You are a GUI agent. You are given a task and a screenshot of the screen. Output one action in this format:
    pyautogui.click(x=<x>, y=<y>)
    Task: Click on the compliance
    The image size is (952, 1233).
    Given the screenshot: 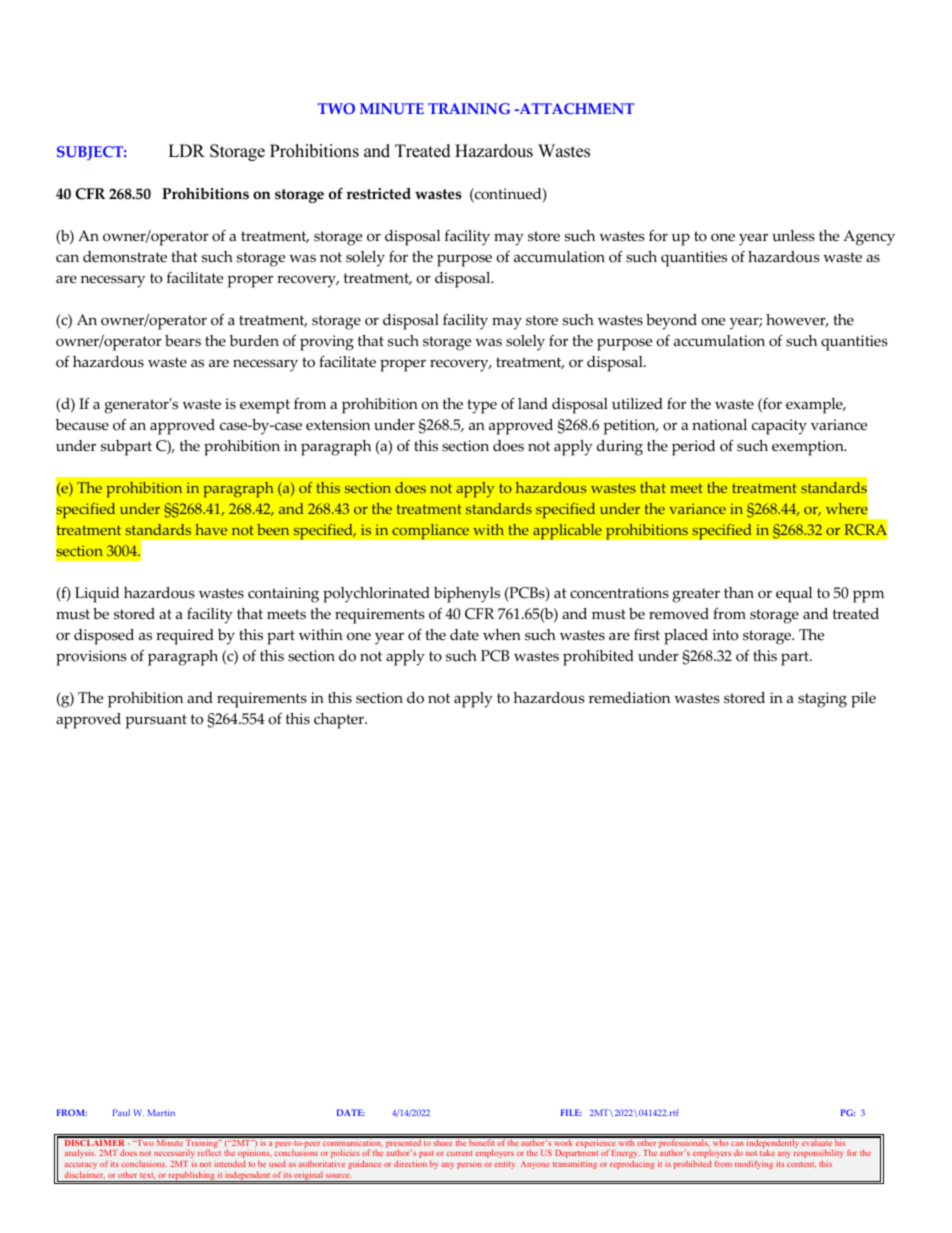 What is the action you would take?
    pyautogui.click(x=430, y=531)
